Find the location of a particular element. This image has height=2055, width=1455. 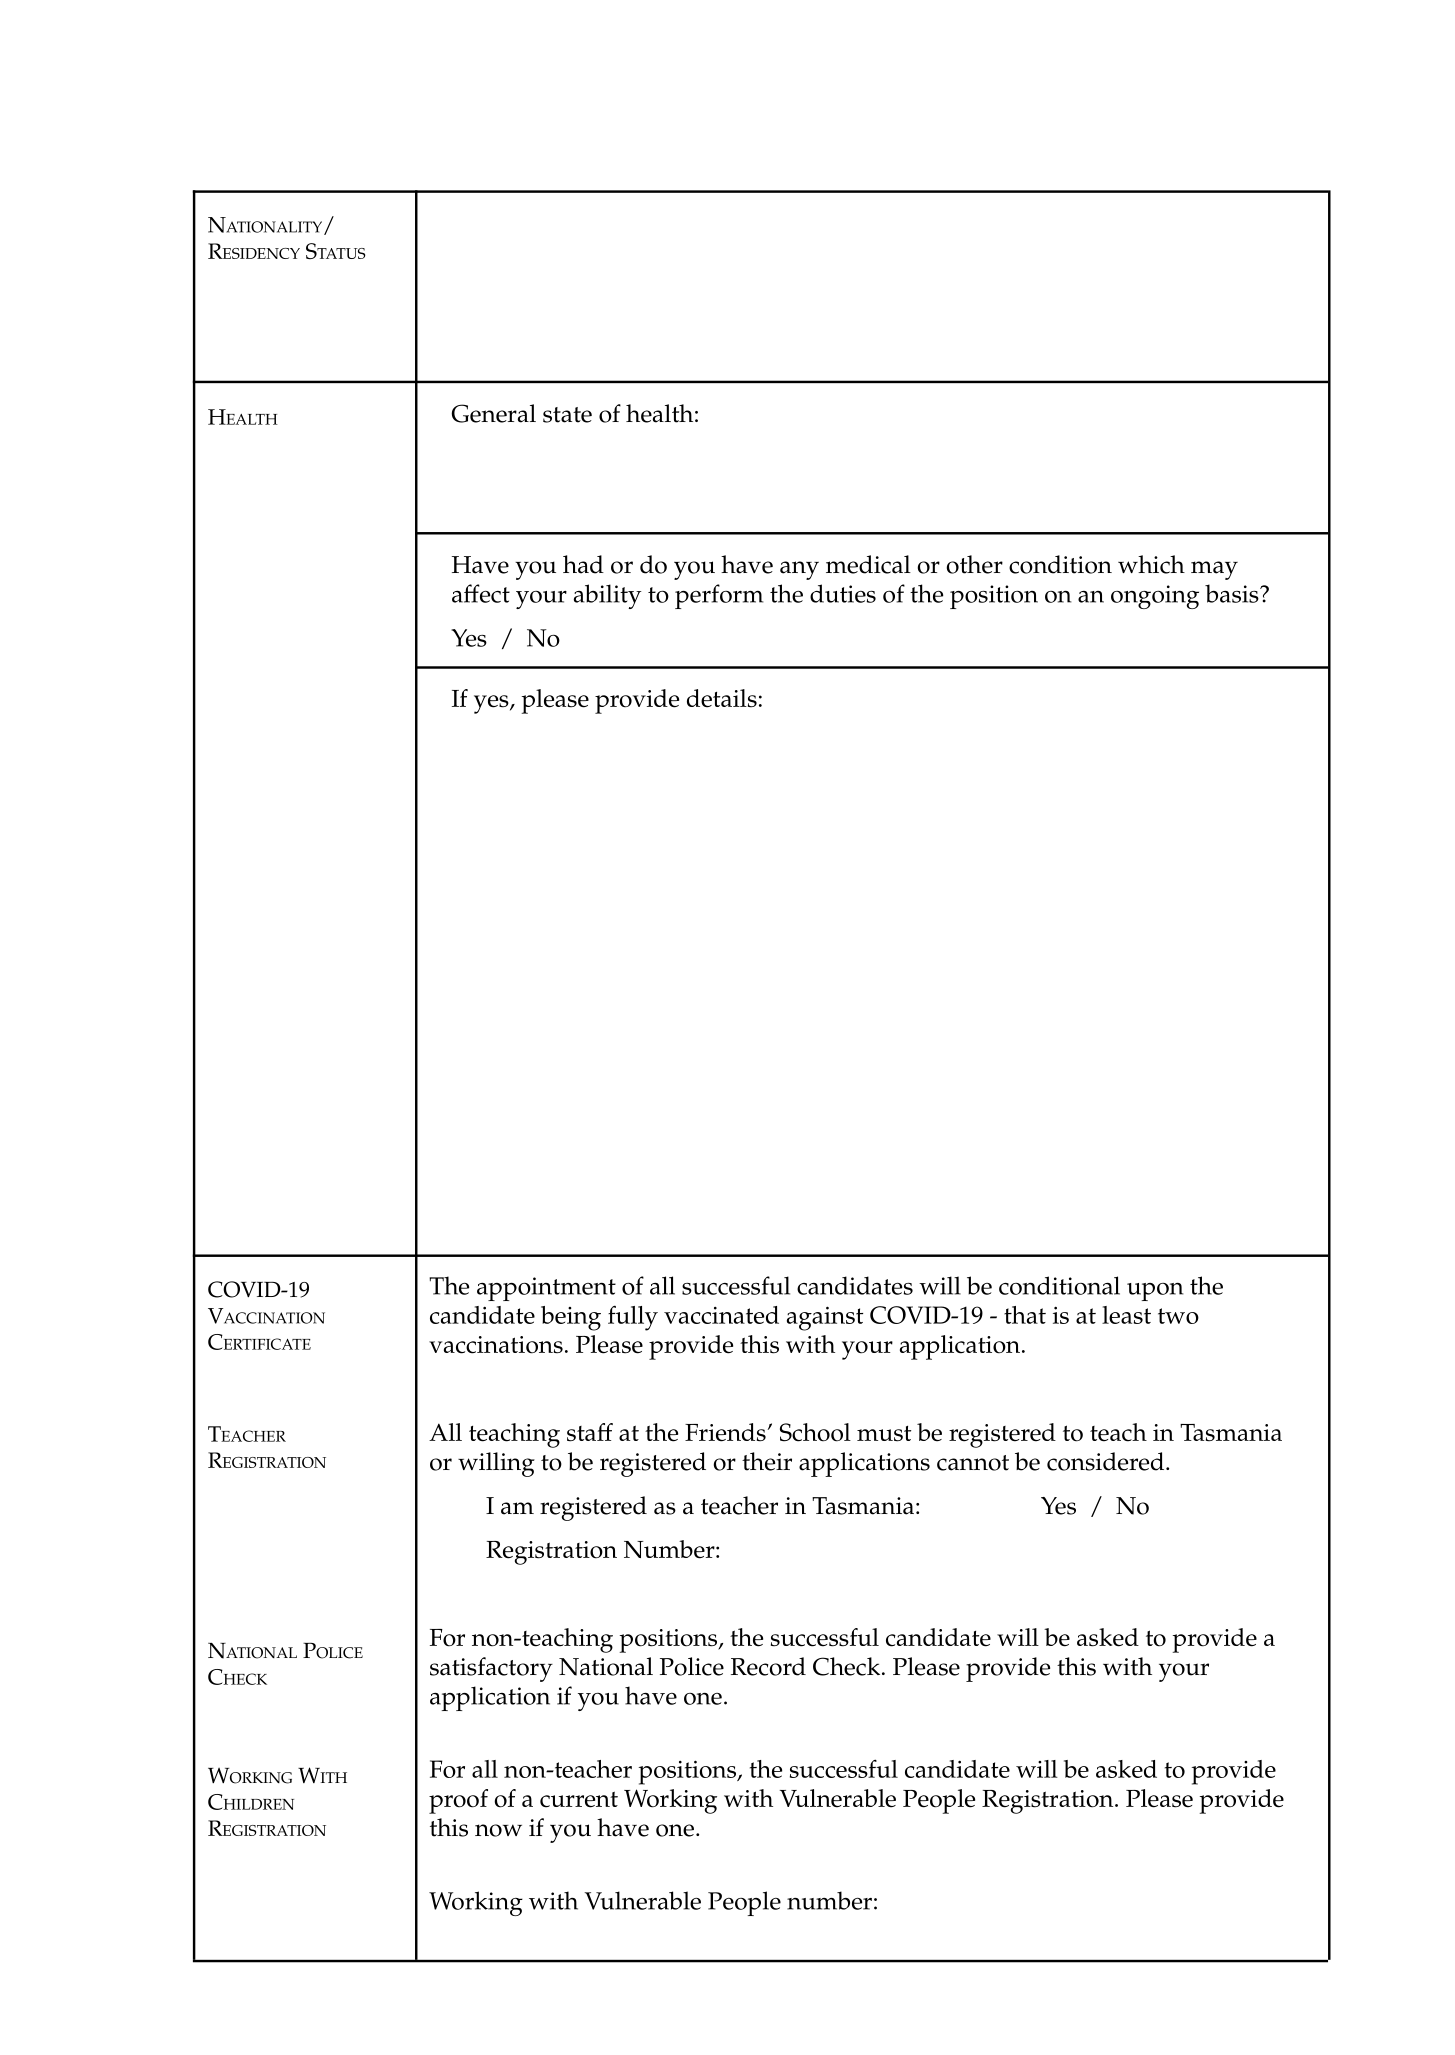

which is located at coordinates (1151, 564).
